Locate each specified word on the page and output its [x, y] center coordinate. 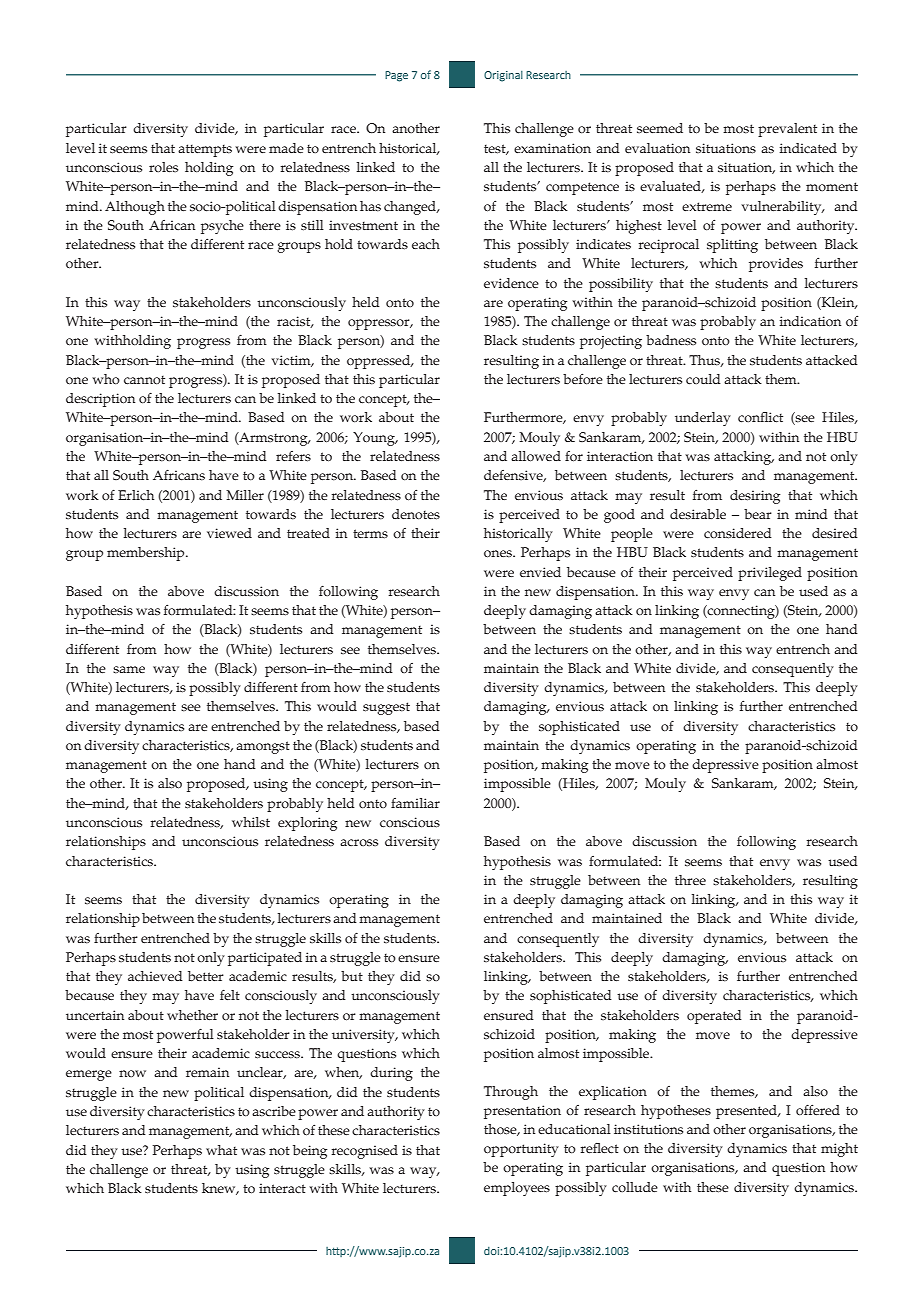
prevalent [787, 130]
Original [503, 76]
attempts [205, 150]
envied [540, 572]
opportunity [521, 1150]
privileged [770, 574]
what [221, 1150]
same [129, 670]
